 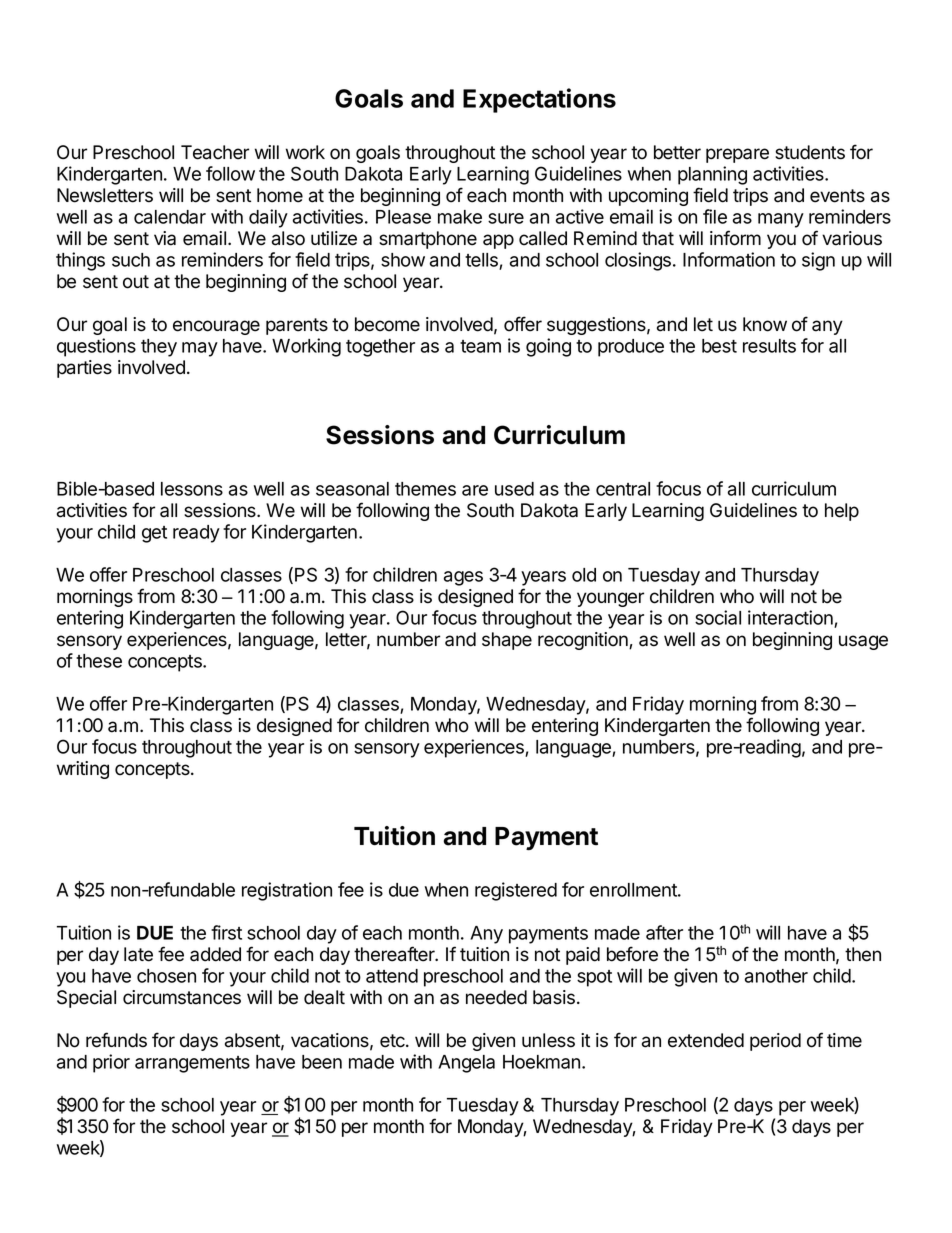 I want to click on ages, so click(x=463, y=578).
